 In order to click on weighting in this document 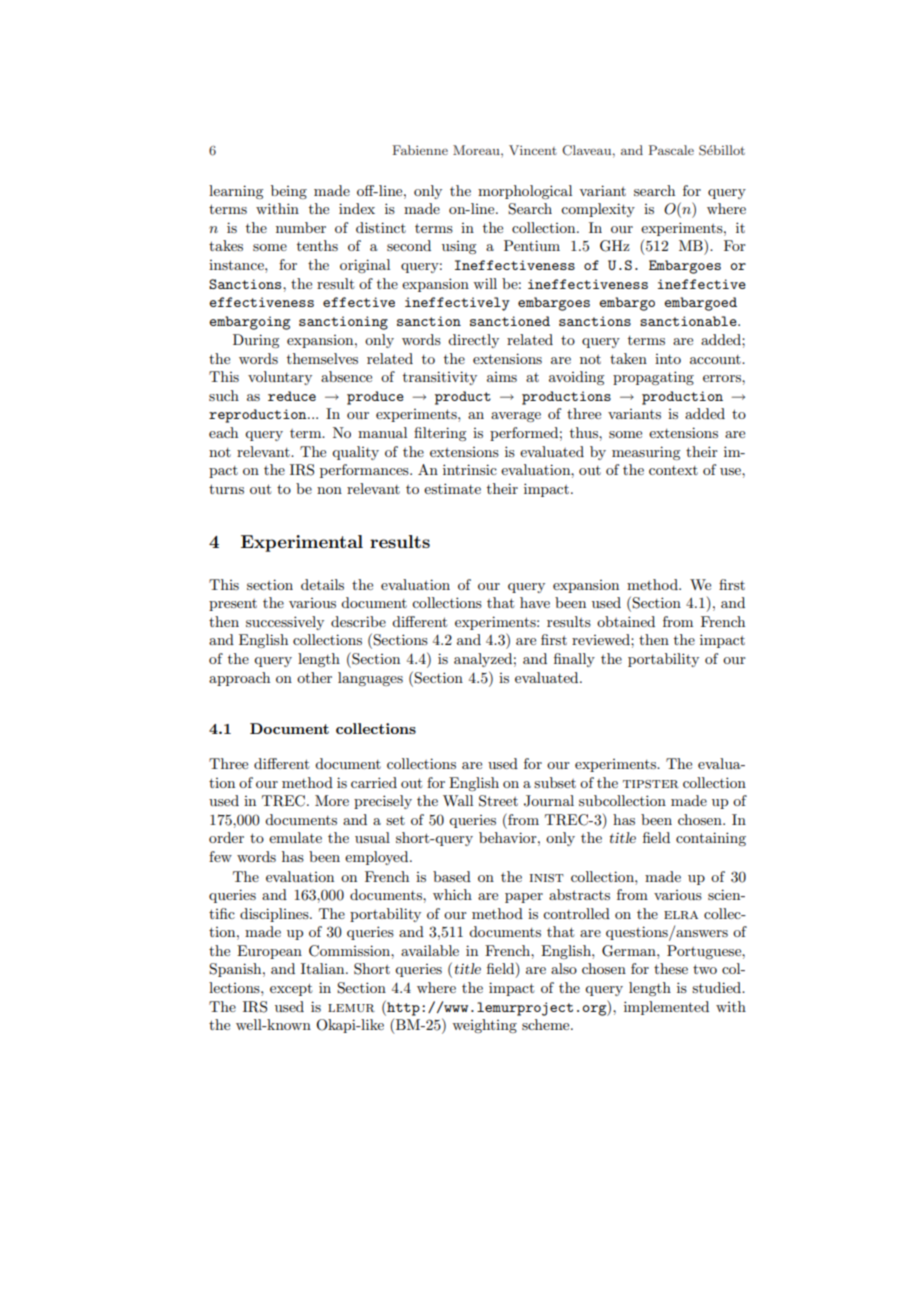, I will do `click(484, 1026)`.
